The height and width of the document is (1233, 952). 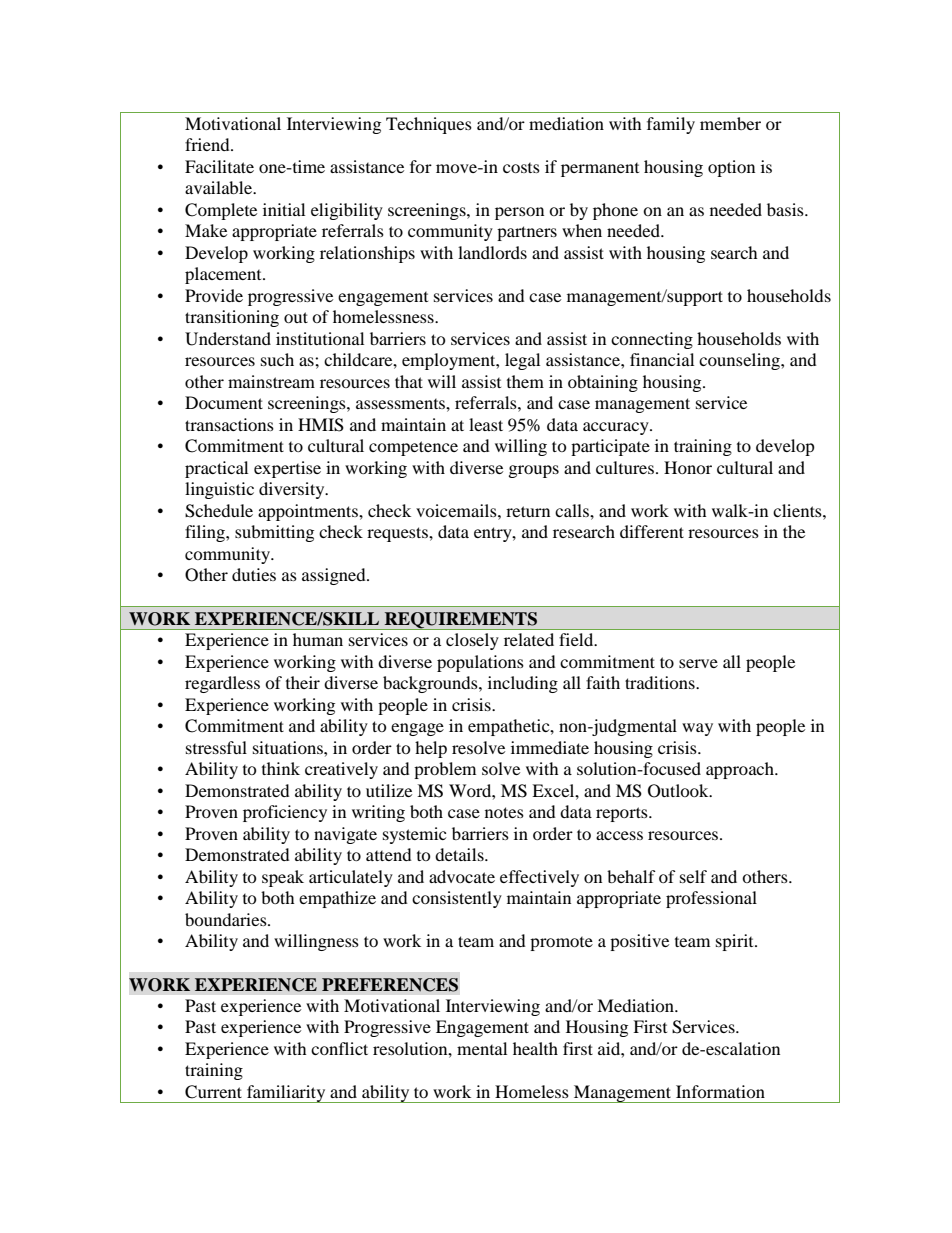 I want to click on option, so click(x=731, y=168).
